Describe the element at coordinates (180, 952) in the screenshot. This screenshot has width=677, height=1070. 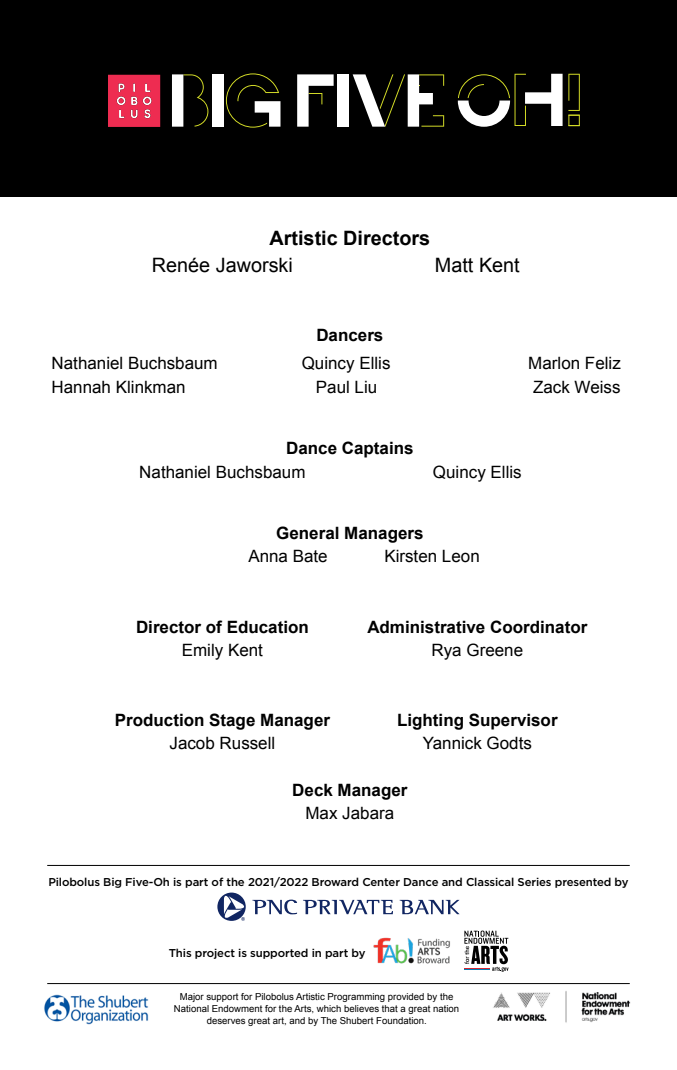
I see `This` at that location.
